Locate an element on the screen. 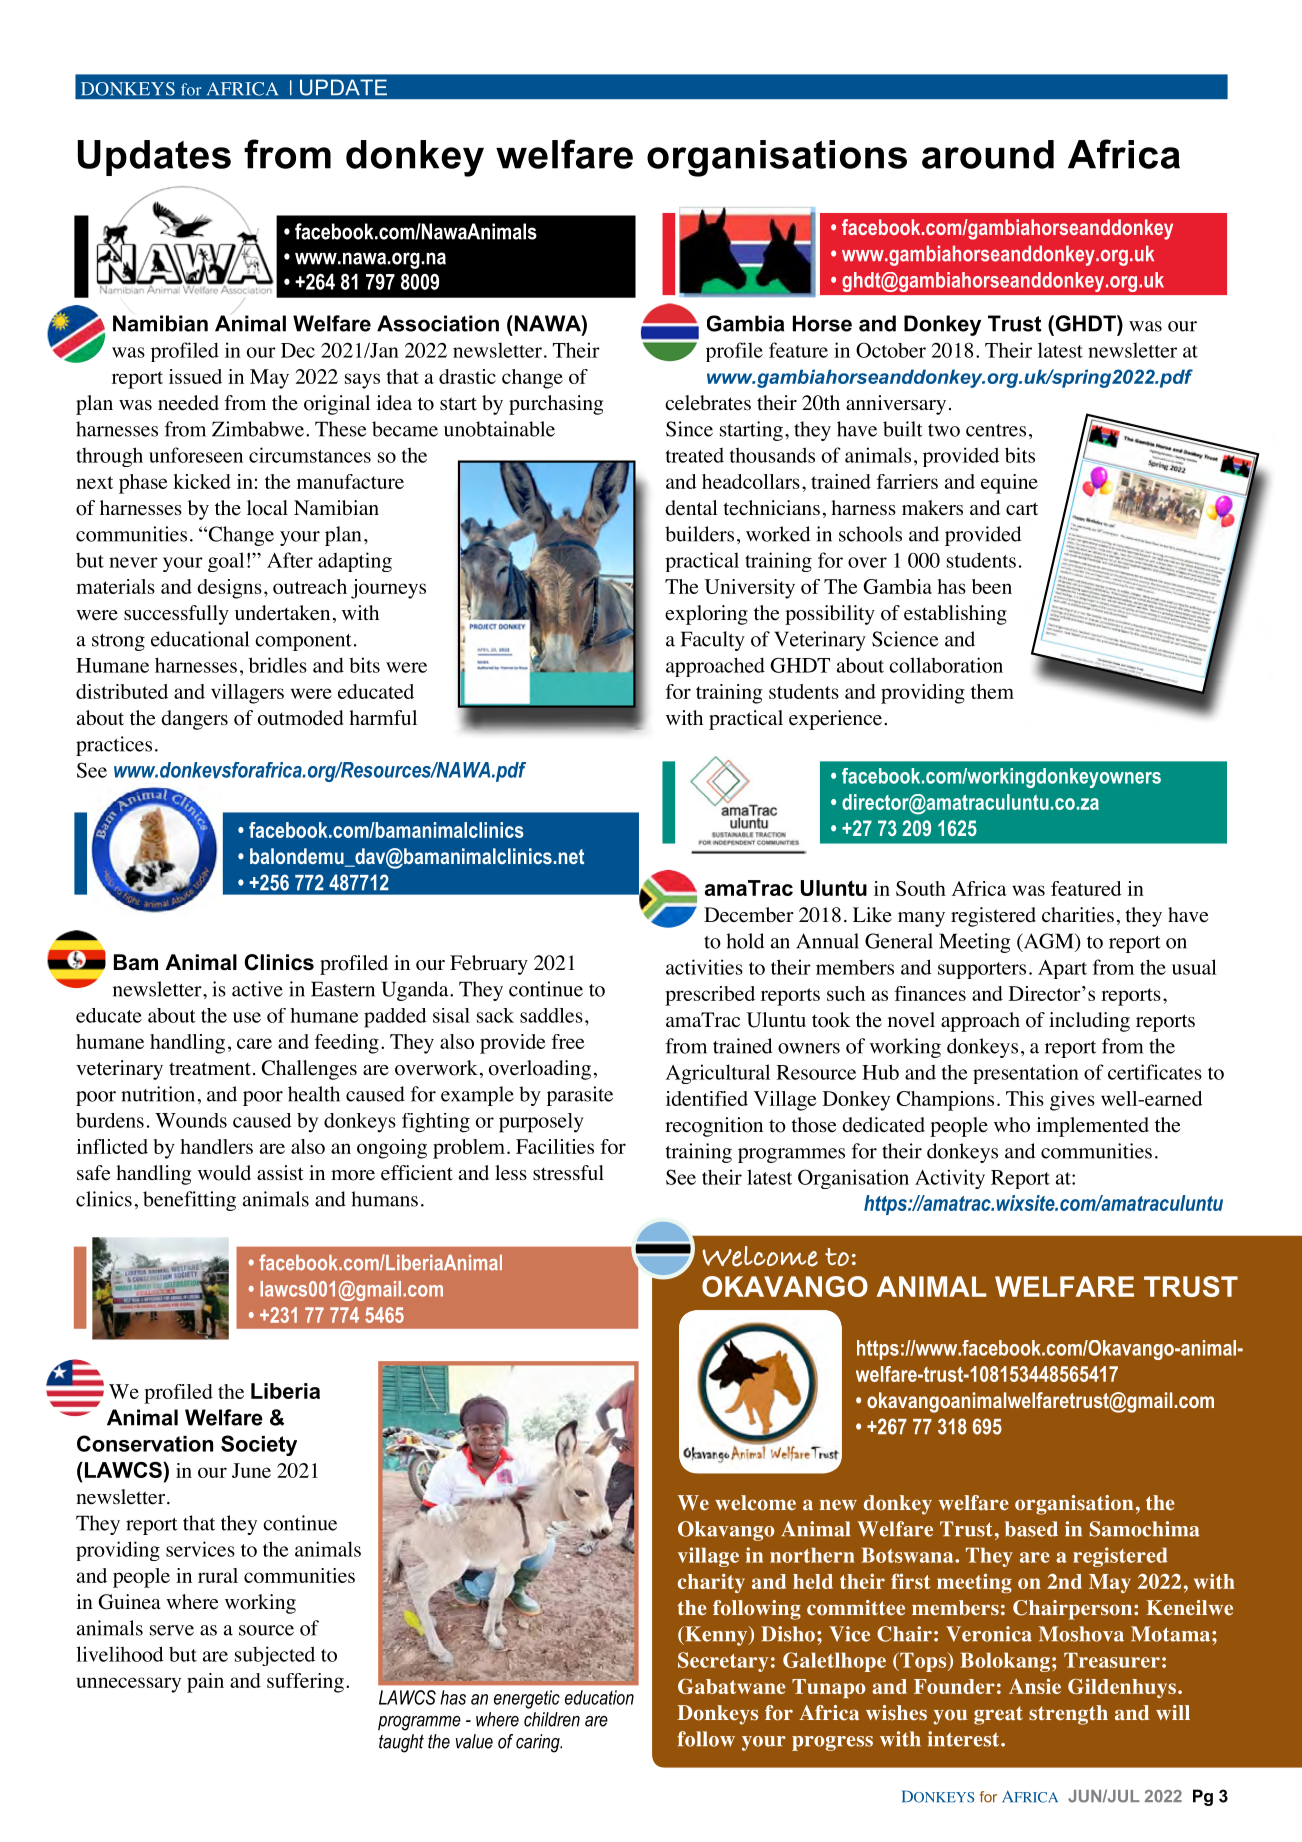 Image resolution: width=1302 pixels, height=1842 pixels. strength is located at coordinates (1068, 1715).
